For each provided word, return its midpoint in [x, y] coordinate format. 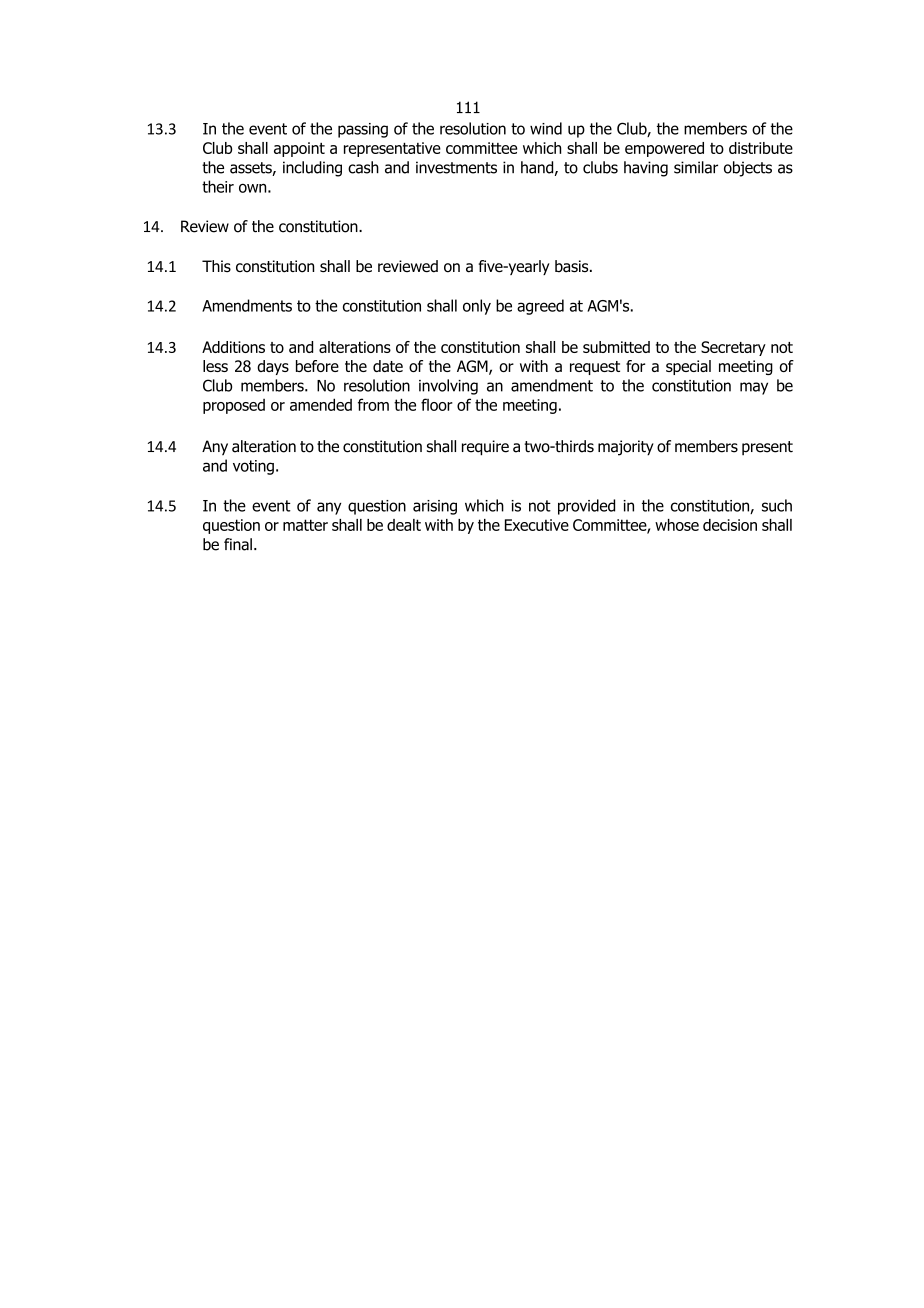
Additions [233, 347]
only [477, 307]
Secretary [733, 348]
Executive [537, 525]
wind [546, 128]
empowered [664, 149]
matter [305, 525]
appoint [299, 149]
